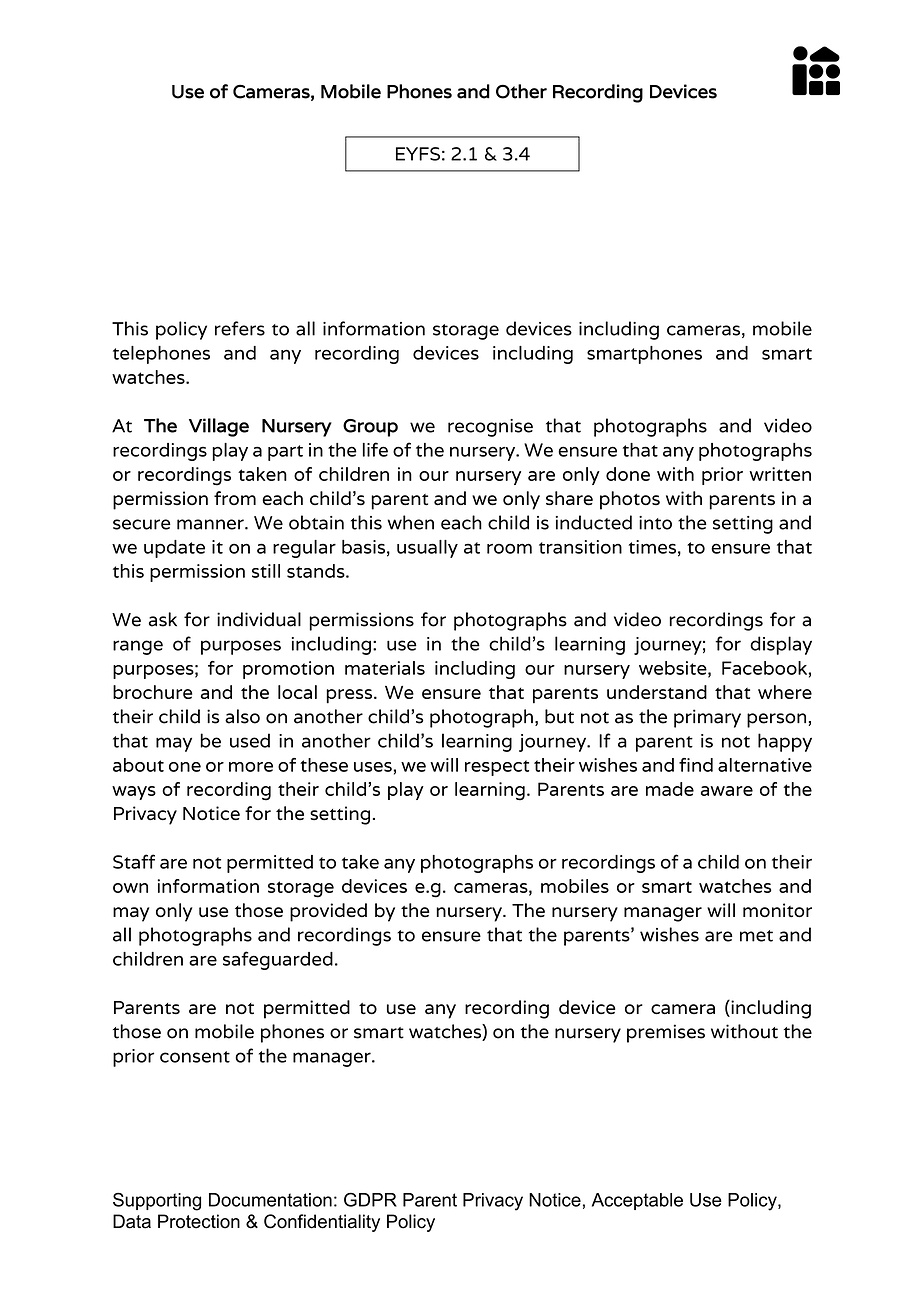 This screenshot has height=1308, width=924. I want to click on materials, so click(385, 668).
